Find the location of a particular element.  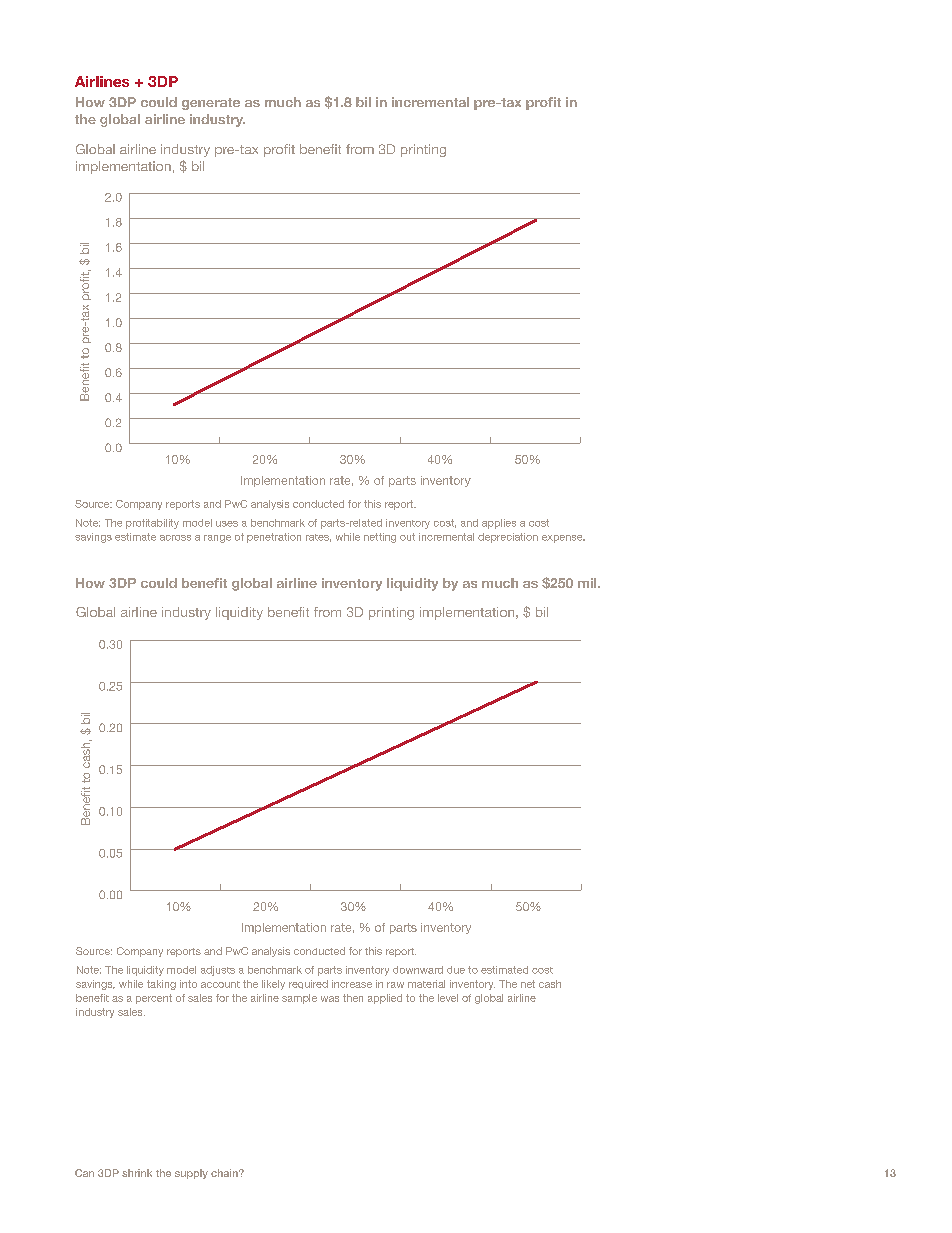

mil is located at coordinates (588, 583).
